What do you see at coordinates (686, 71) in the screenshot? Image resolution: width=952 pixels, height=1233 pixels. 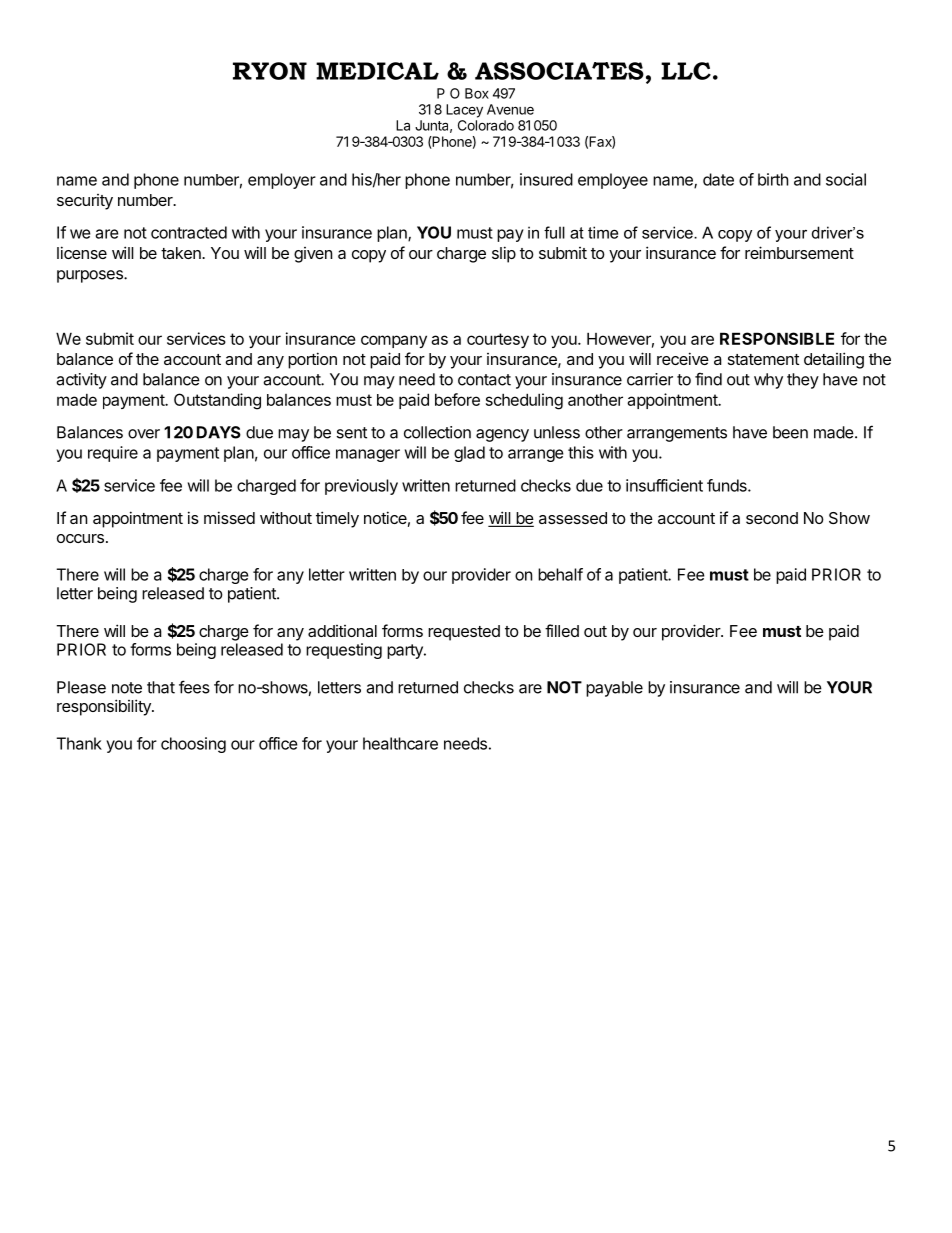 I see `LLC` at bounding box center [686, 71].
